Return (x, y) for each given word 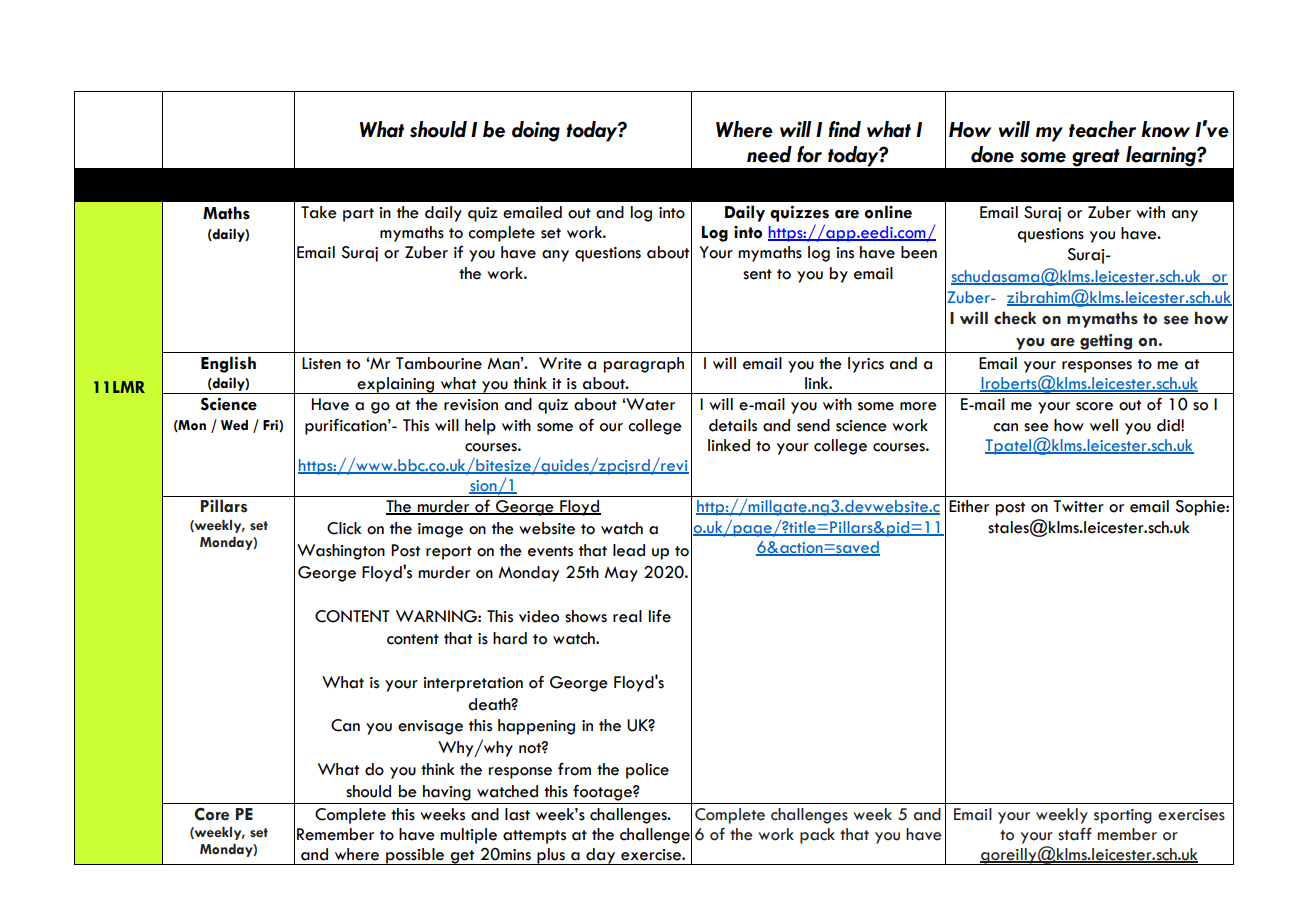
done (992, 154)
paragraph (644, 365)
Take (319, 212)
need (769, 154)
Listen (321, 363)
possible (415, 856)
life (660, 616)
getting (1106, 342)
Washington (341, 552)
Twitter (1078, 506)
